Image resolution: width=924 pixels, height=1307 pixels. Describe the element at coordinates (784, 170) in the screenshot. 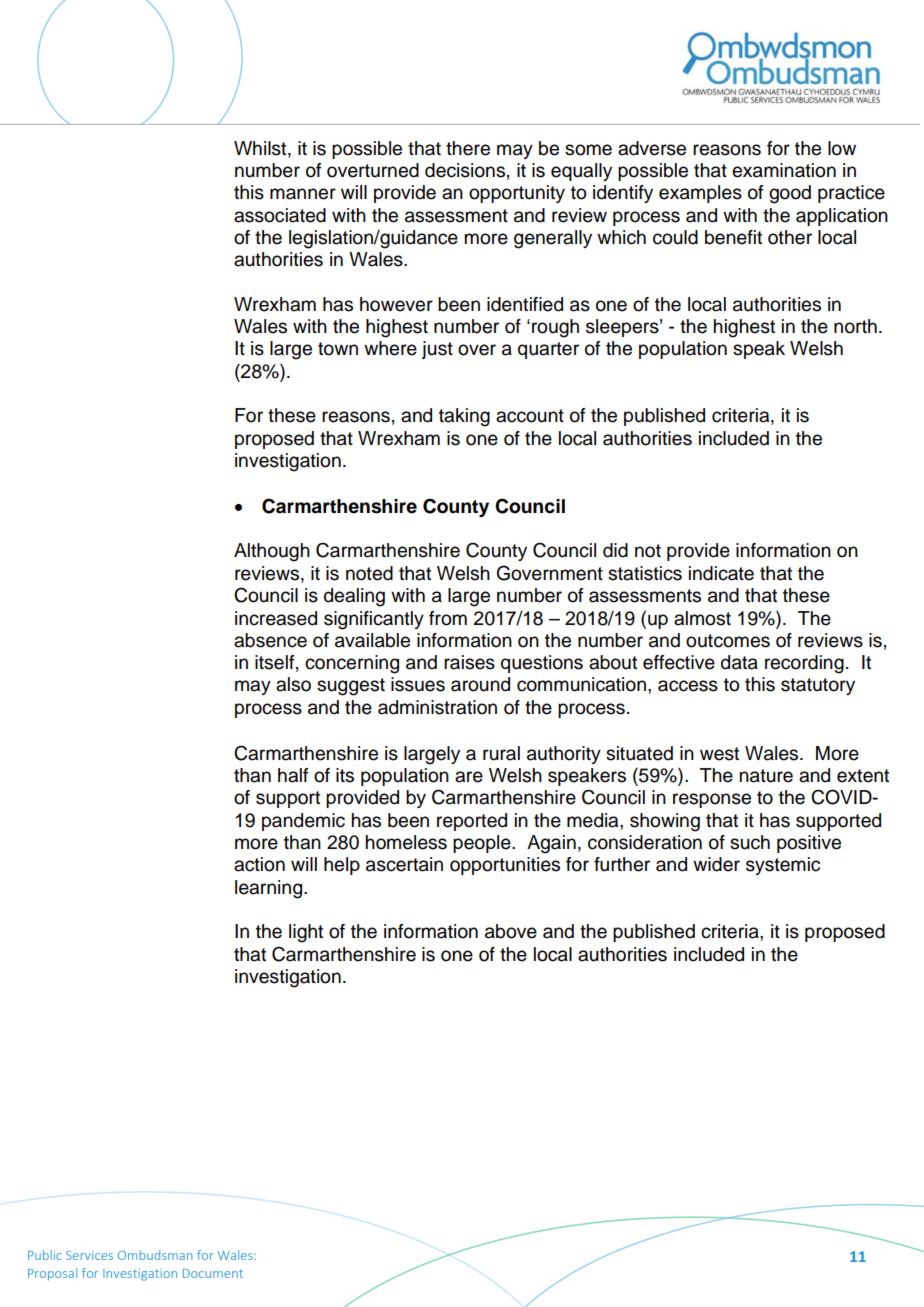

I see `examination` at that location.
